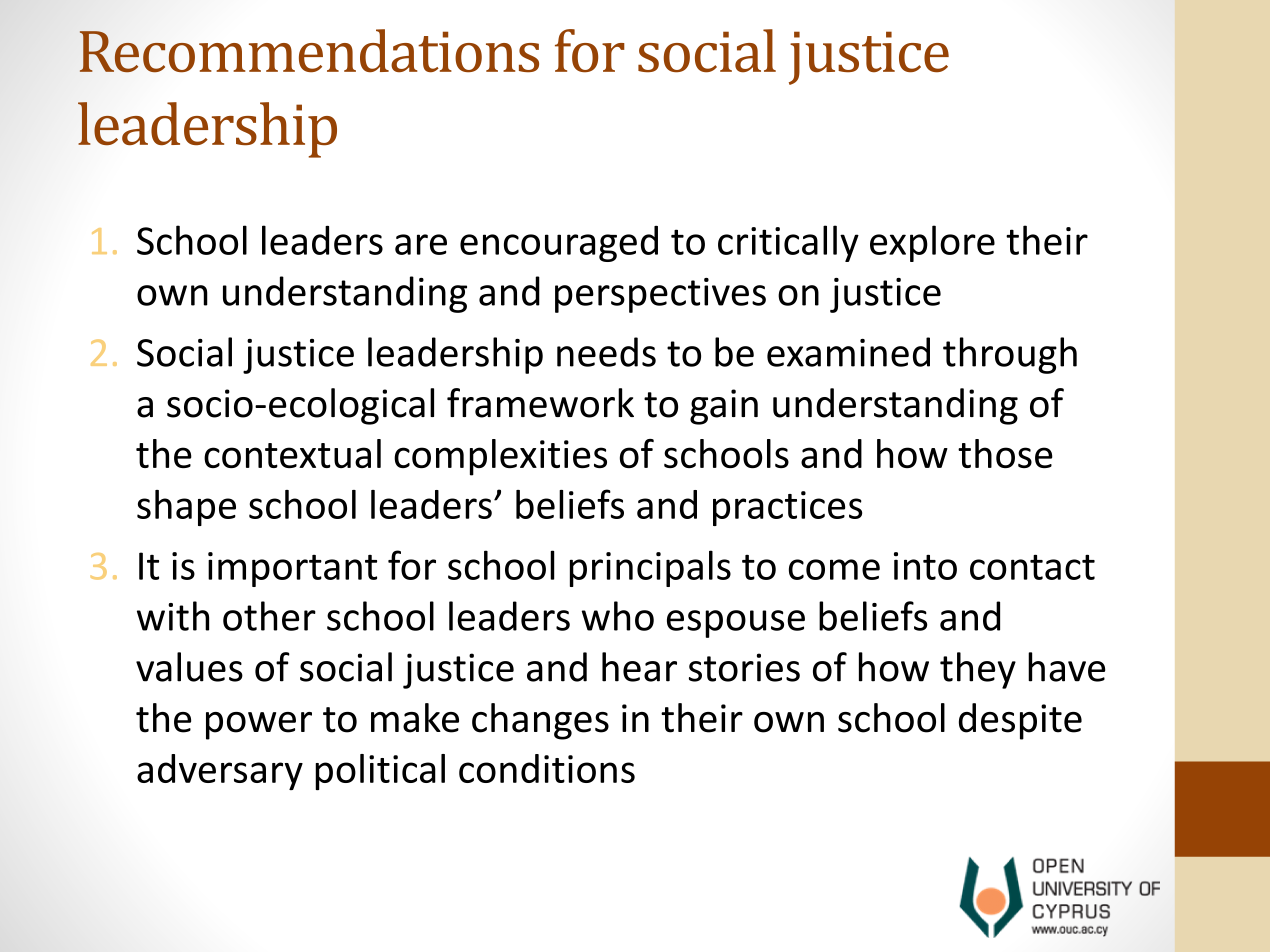 Image resolution: width=1270 pixels, height=952 pixels. Describe the element at coordinates (660, 295) in the image. I see `perspectives` at that location.
